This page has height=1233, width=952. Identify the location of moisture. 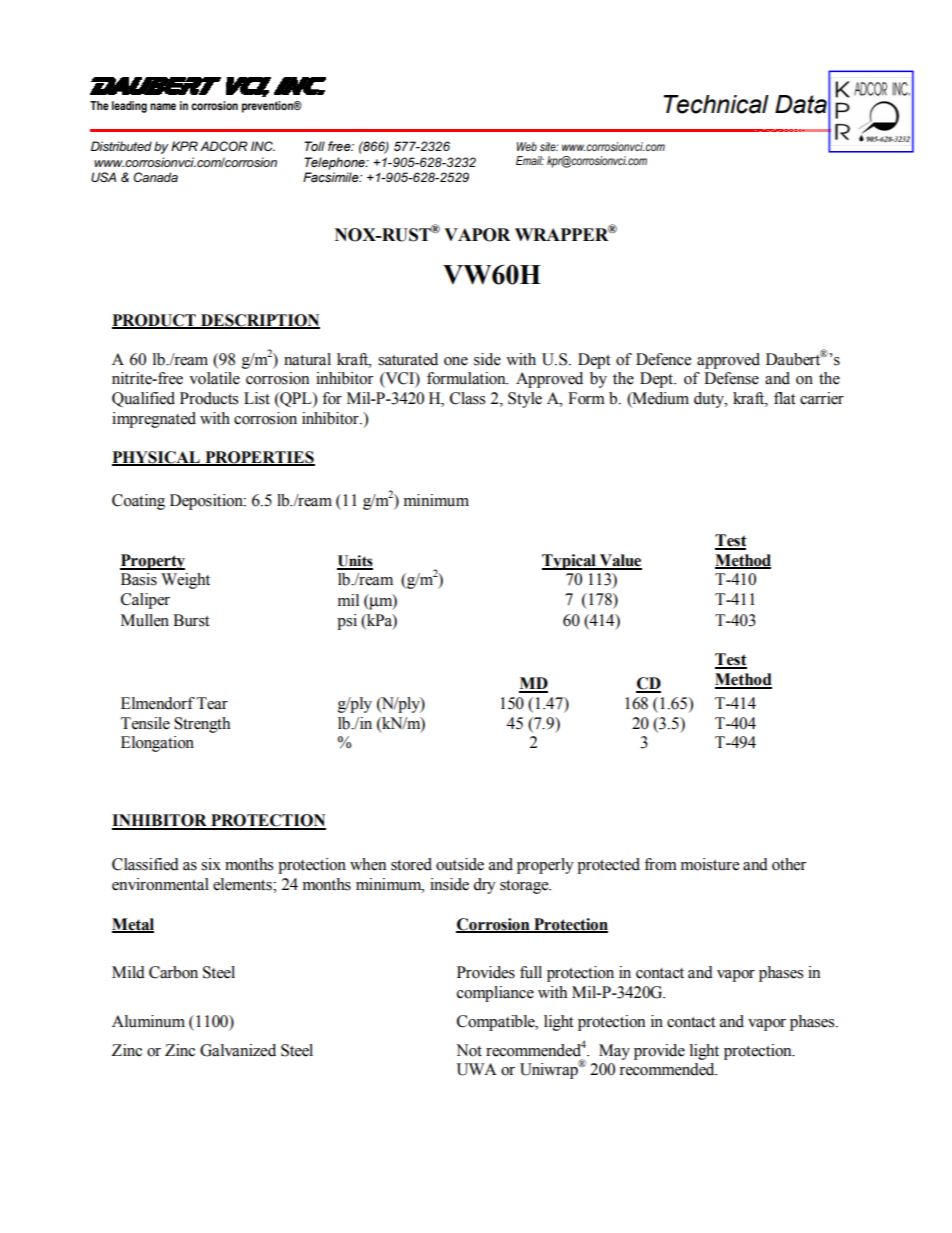
(710, 864).
